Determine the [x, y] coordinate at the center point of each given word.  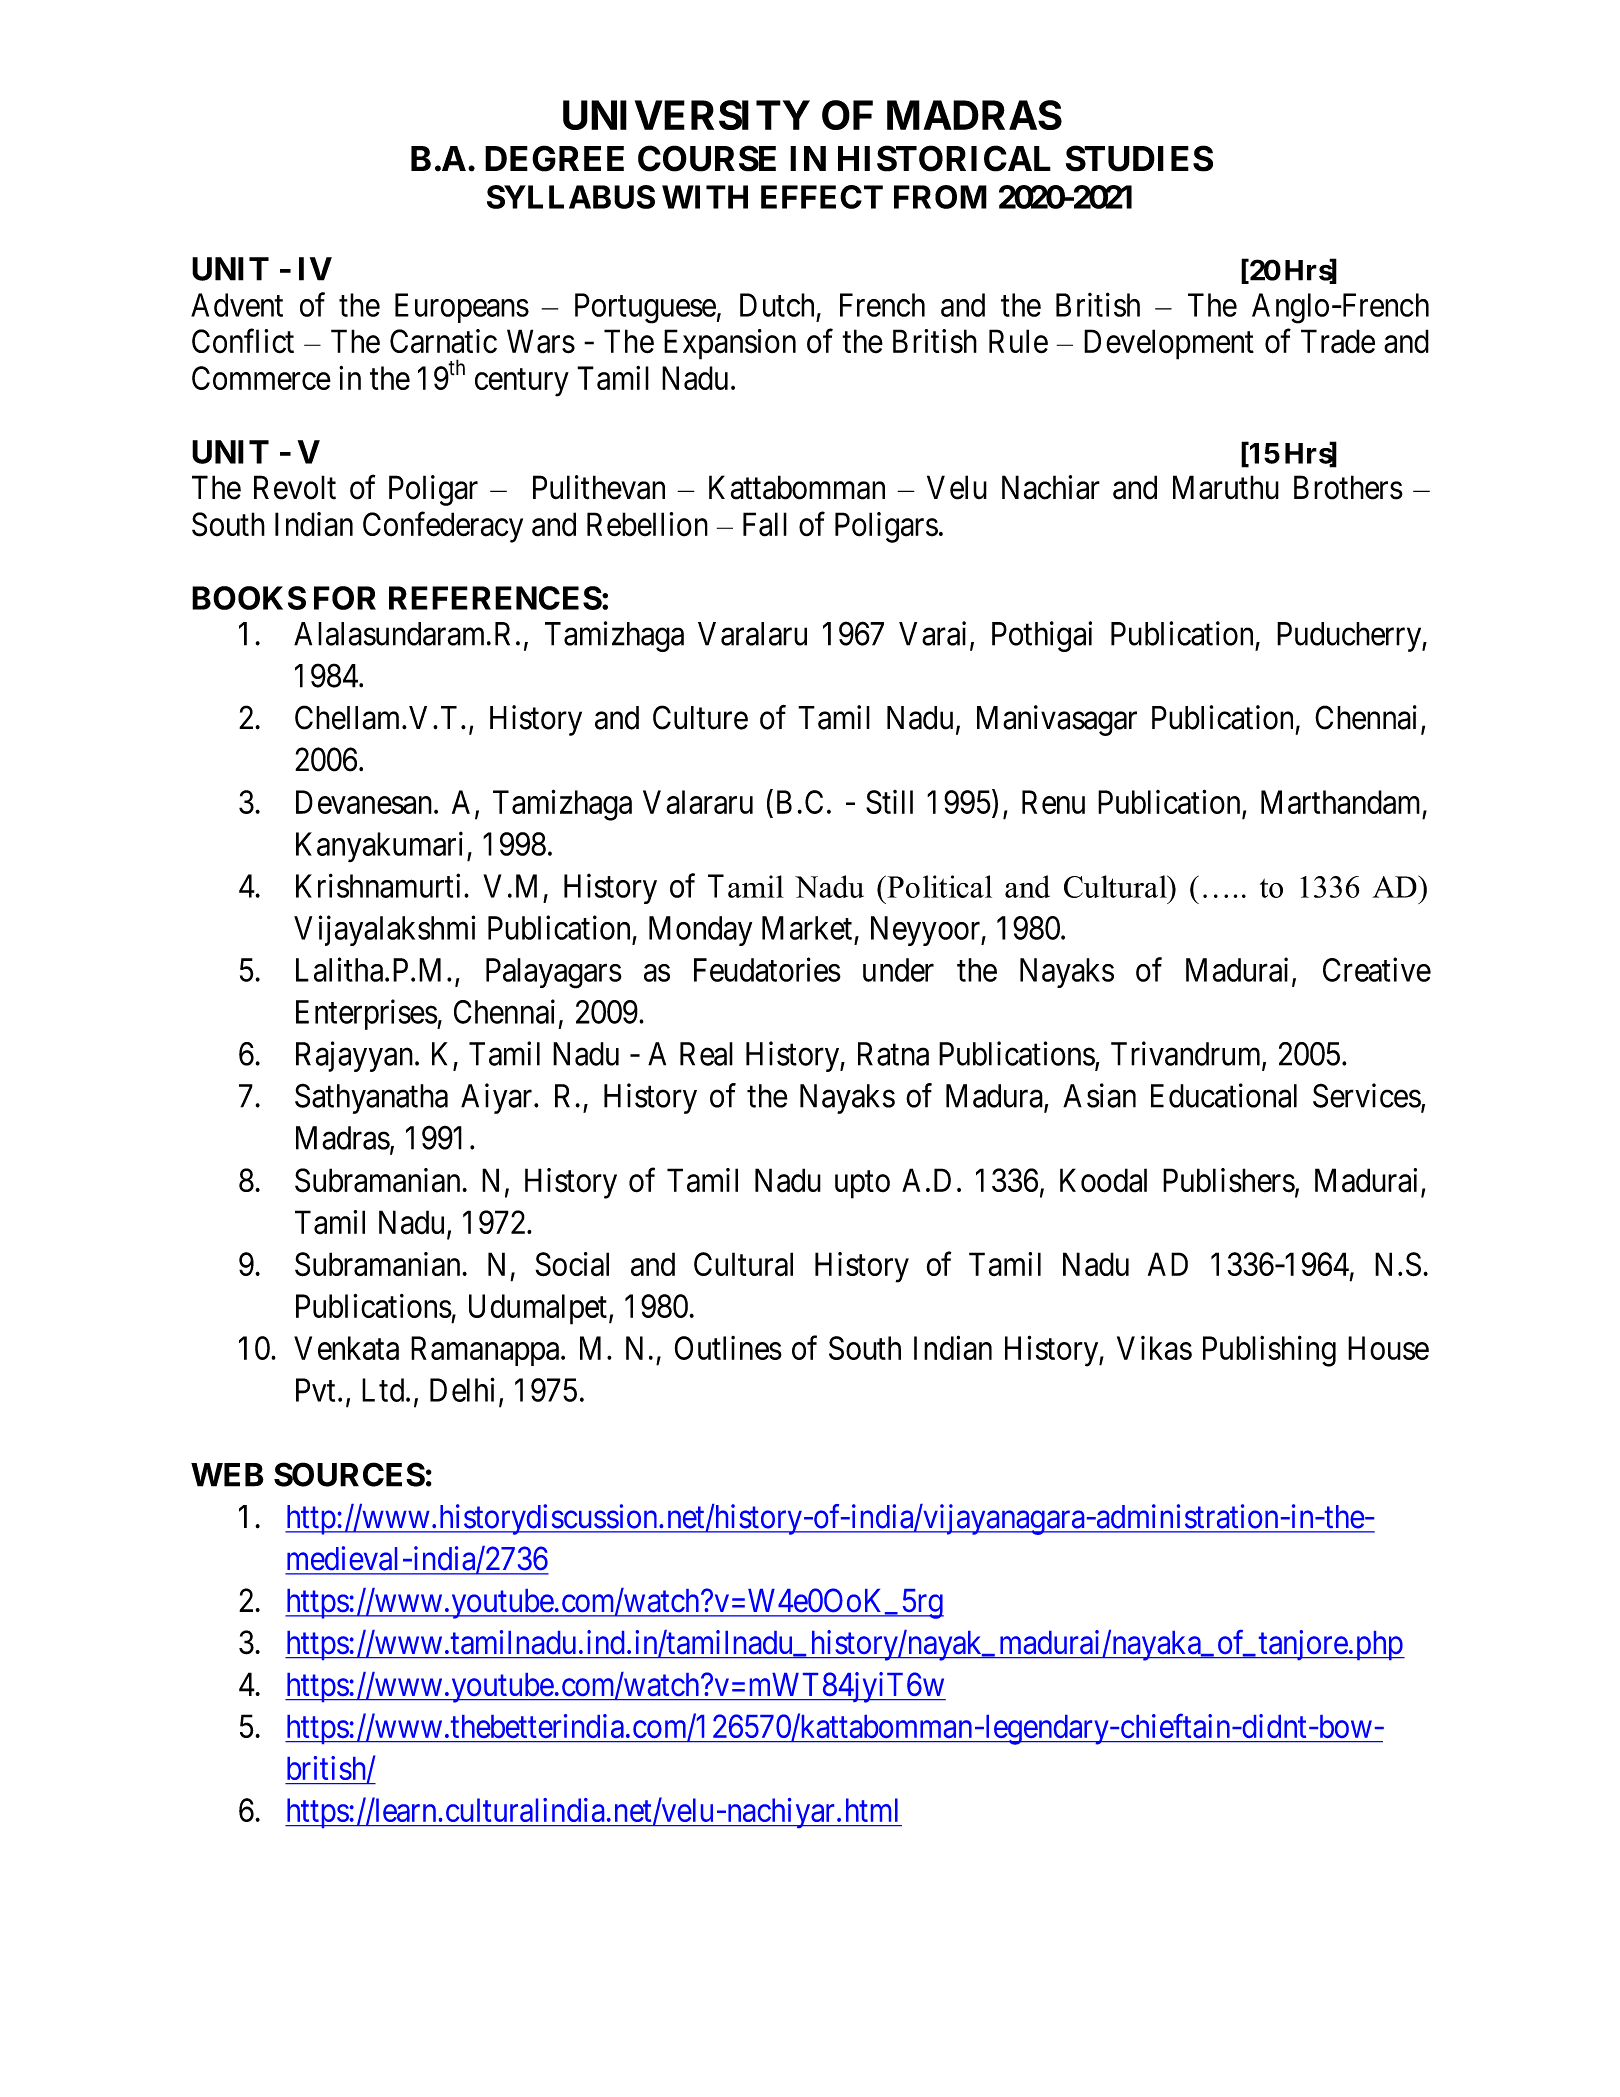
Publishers [1229, 1180]
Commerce [261, 378]
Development [1169, 344]
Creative [1377, 969]
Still [889, 802]
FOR [345, 598]
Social [572, 1264]
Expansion [730, 344]
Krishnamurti [380, 885]
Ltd [384, 1390]
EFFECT [822, 197]
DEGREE [554, 158]
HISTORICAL [944, 158]
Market [807, 928]
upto [862, 1185]
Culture [700, 717]
